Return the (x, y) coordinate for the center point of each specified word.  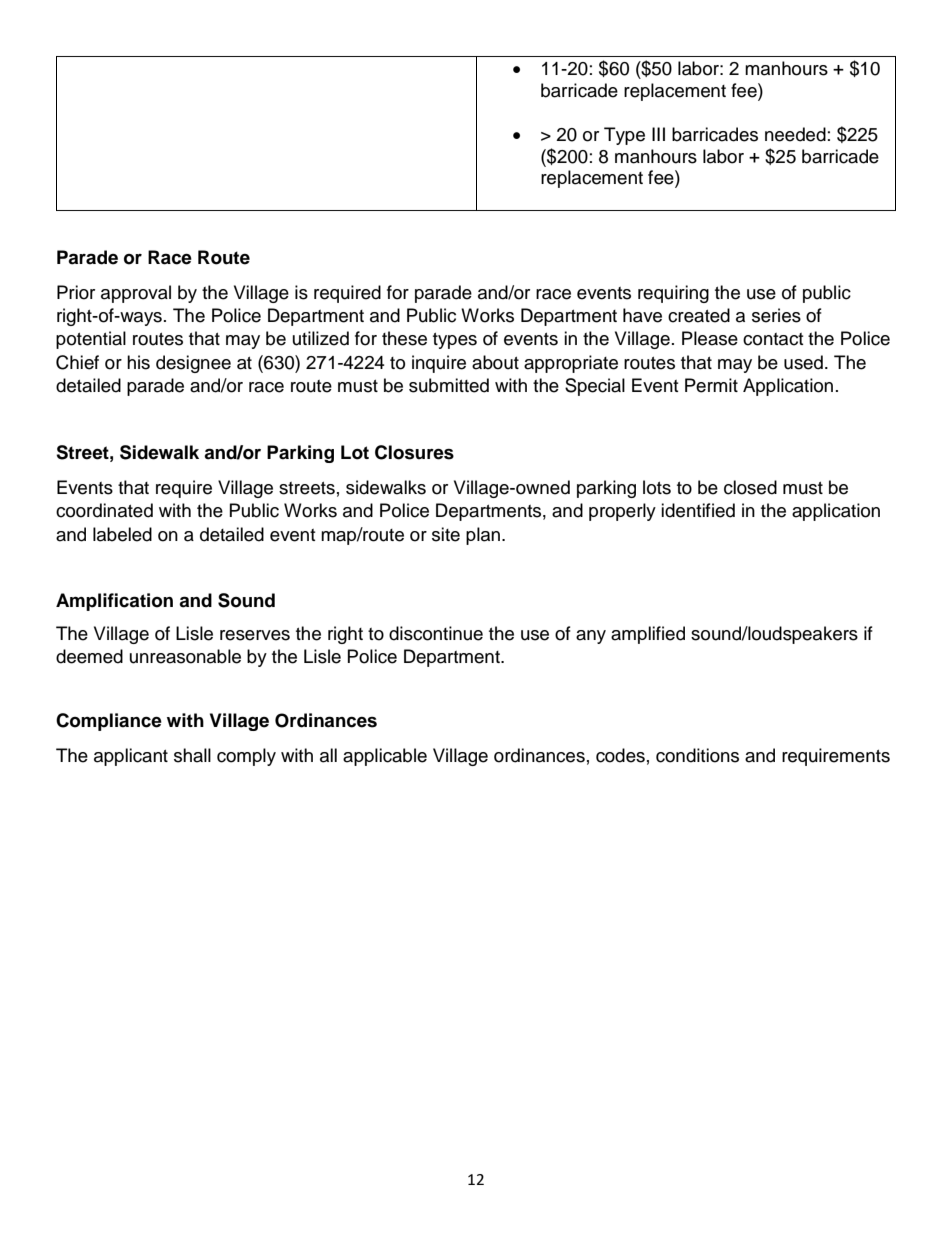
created (699, 315)
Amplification (114, 602)
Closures (414, 452)
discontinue (436, 633)
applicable (385, 757)
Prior (76, 292)
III (658, 134)
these (404, 338)
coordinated (104, 510)
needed (795, 134)
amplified (648, 635)
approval (136, 294)
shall (192, 755)
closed (750, 487)
